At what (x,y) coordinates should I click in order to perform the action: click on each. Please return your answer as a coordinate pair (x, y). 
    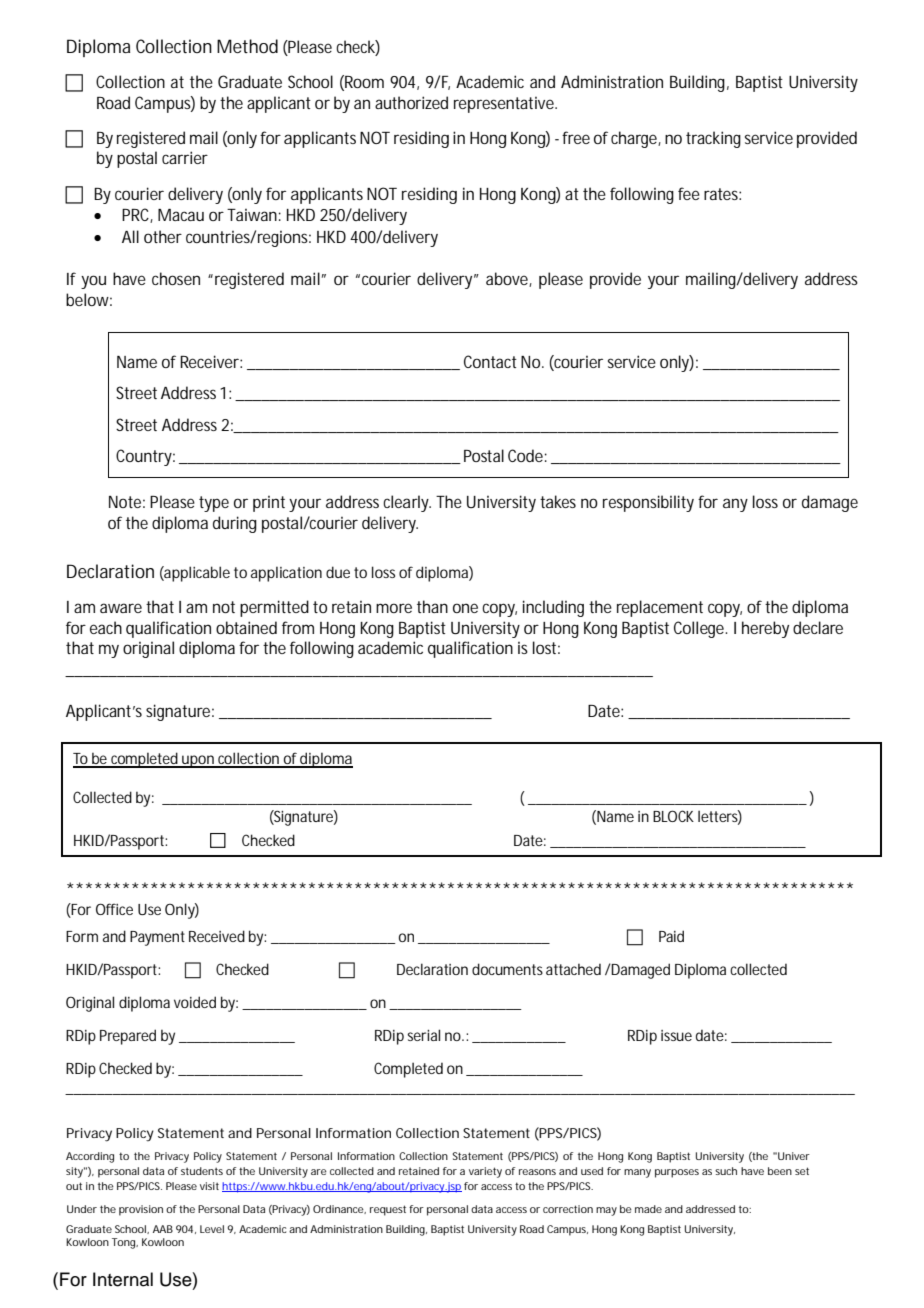
    Looking at the image, I should click on (106, 627).
